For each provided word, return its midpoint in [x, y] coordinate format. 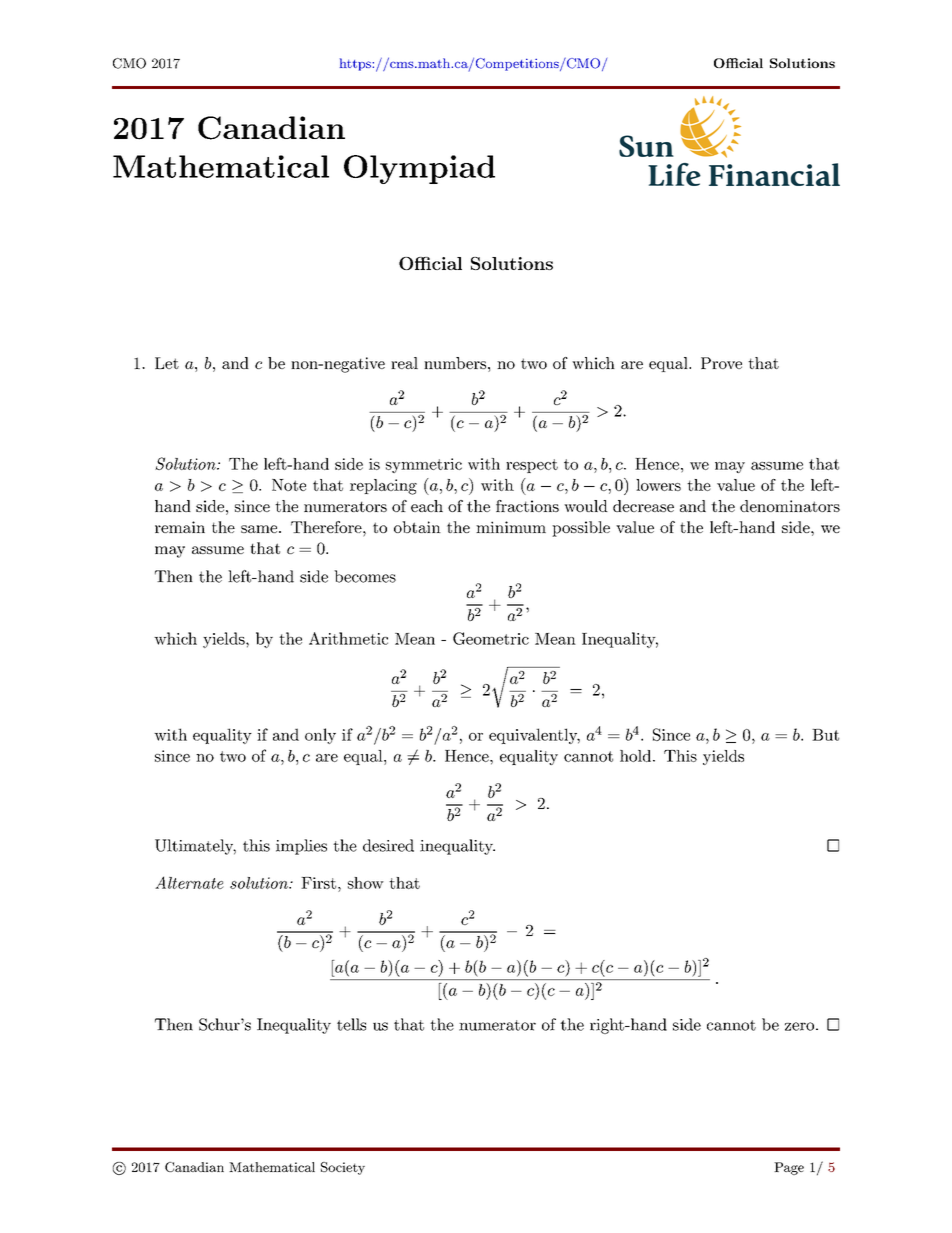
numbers [455, 363]
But [825, 735]
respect [532, 466]
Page [789, 1168]
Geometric [491, 638]
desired [388, 845]
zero [799, 1026]
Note [289, 485]
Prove [721, 363]
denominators [790, 506]
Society [343, 1168]
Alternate [189, 882]
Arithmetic [348, 638]
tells [351, 1024]
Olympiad [419, 169]
